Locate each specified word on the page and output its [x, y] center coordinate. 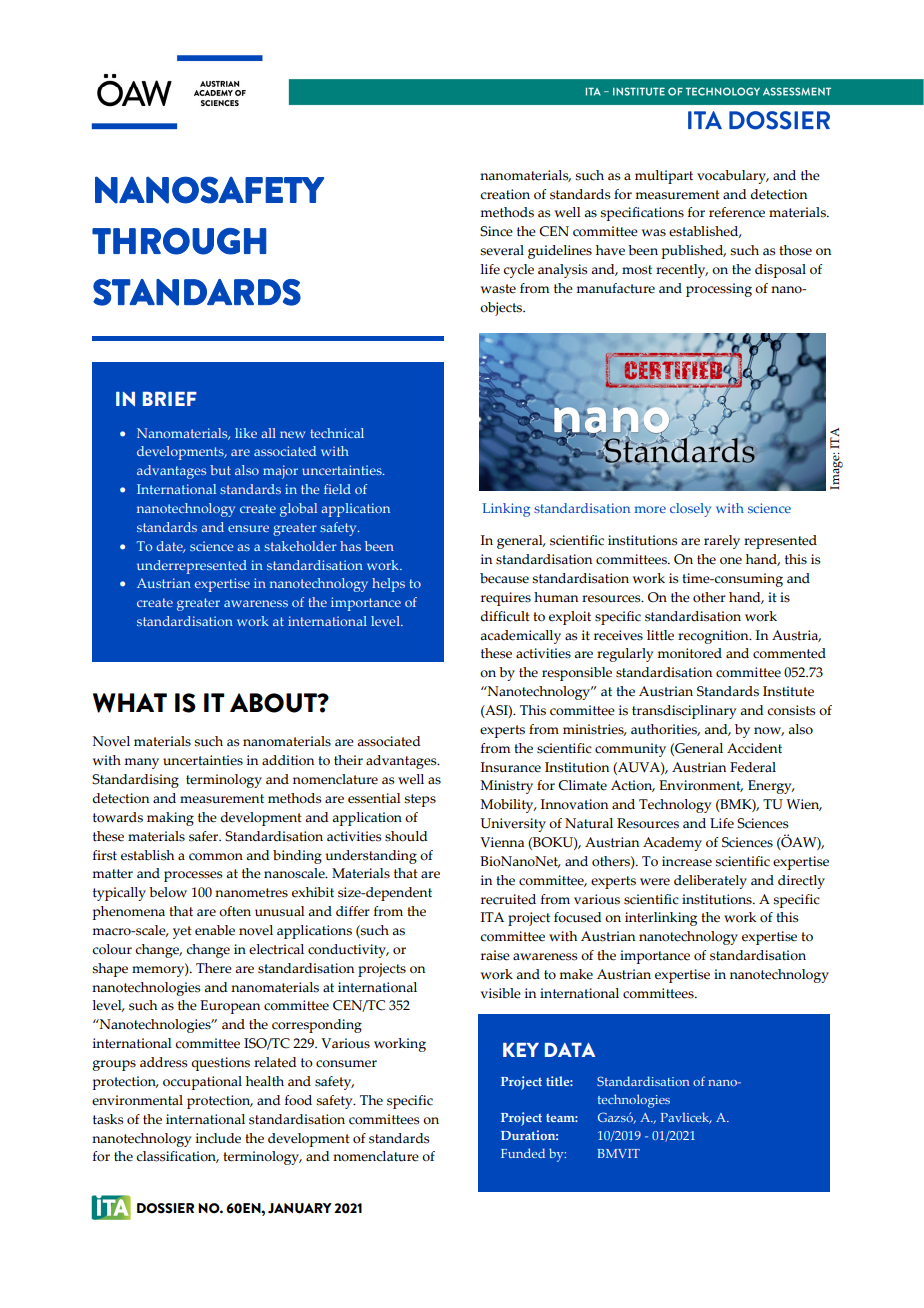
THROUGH [179, 241]
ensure [248, 528]
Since [496, 231]
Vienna [502, 842]
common [216, 857]
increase [687, 861]
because [504, 578]
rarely [722, 542]
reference [737, 212]
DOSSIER [165, 1208]
